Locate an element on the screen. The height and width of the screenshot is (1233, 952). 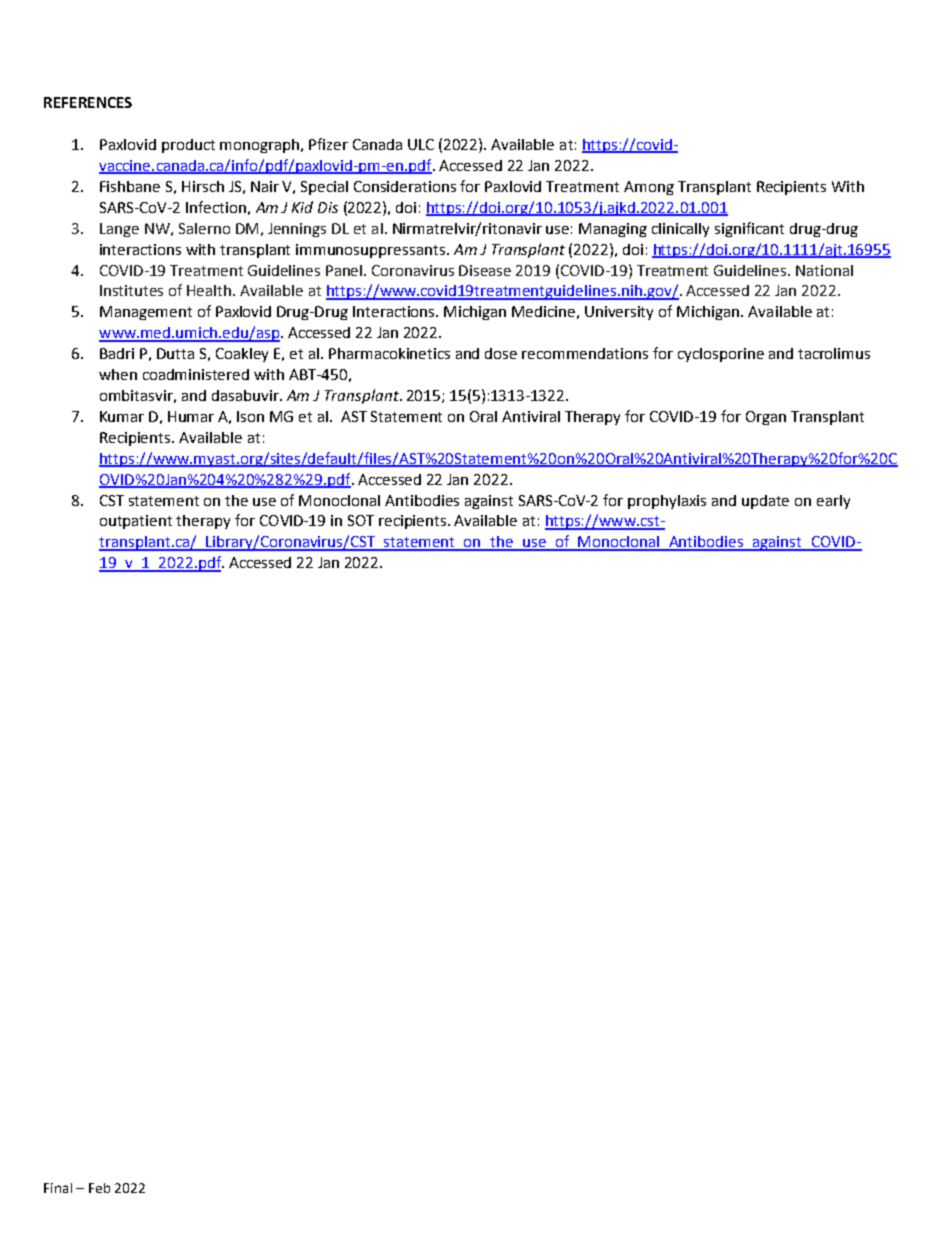
Considerations is located at coordinates (405, 186).
